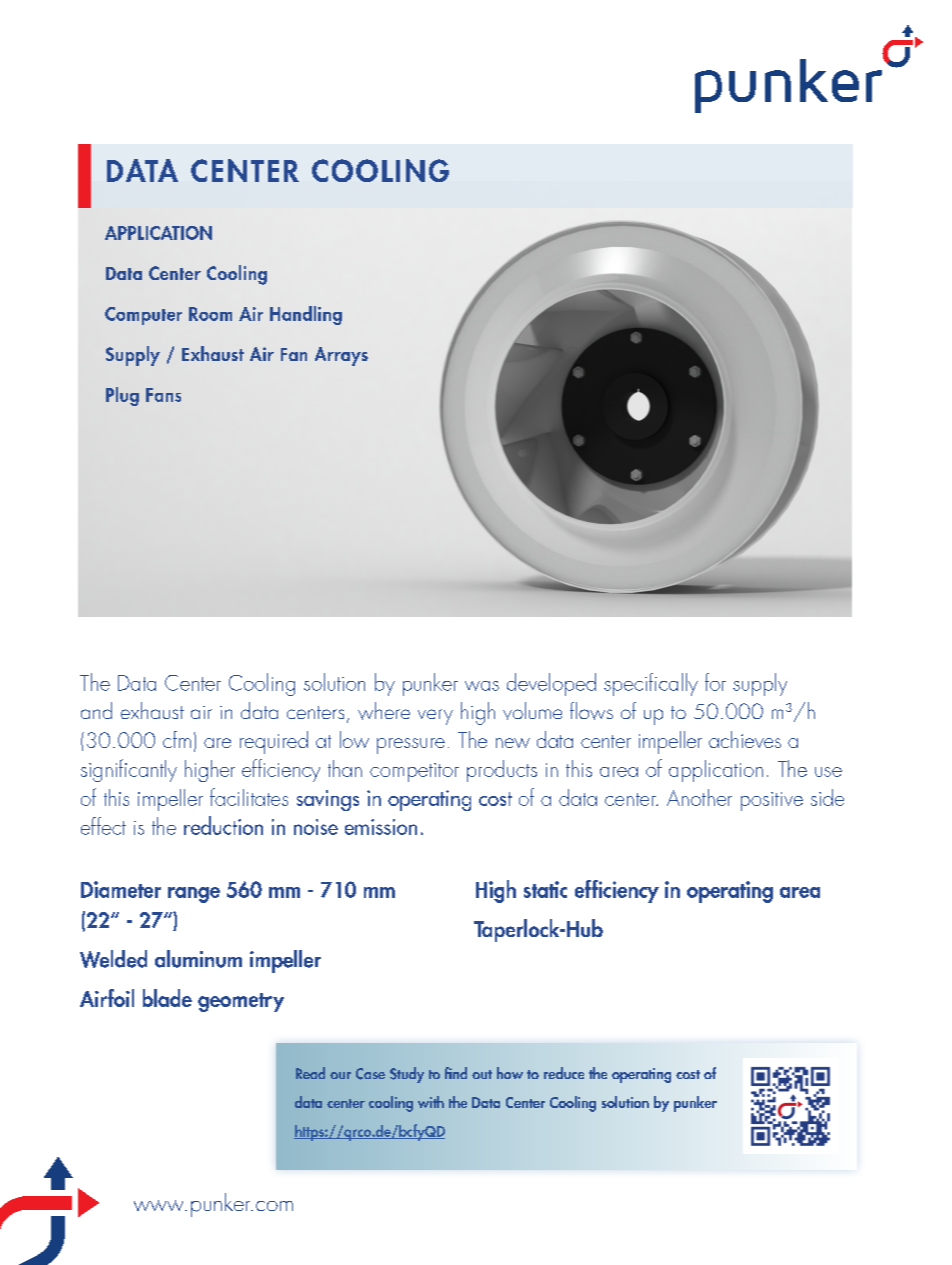  I want to click on Handling, so click(306, 315).
